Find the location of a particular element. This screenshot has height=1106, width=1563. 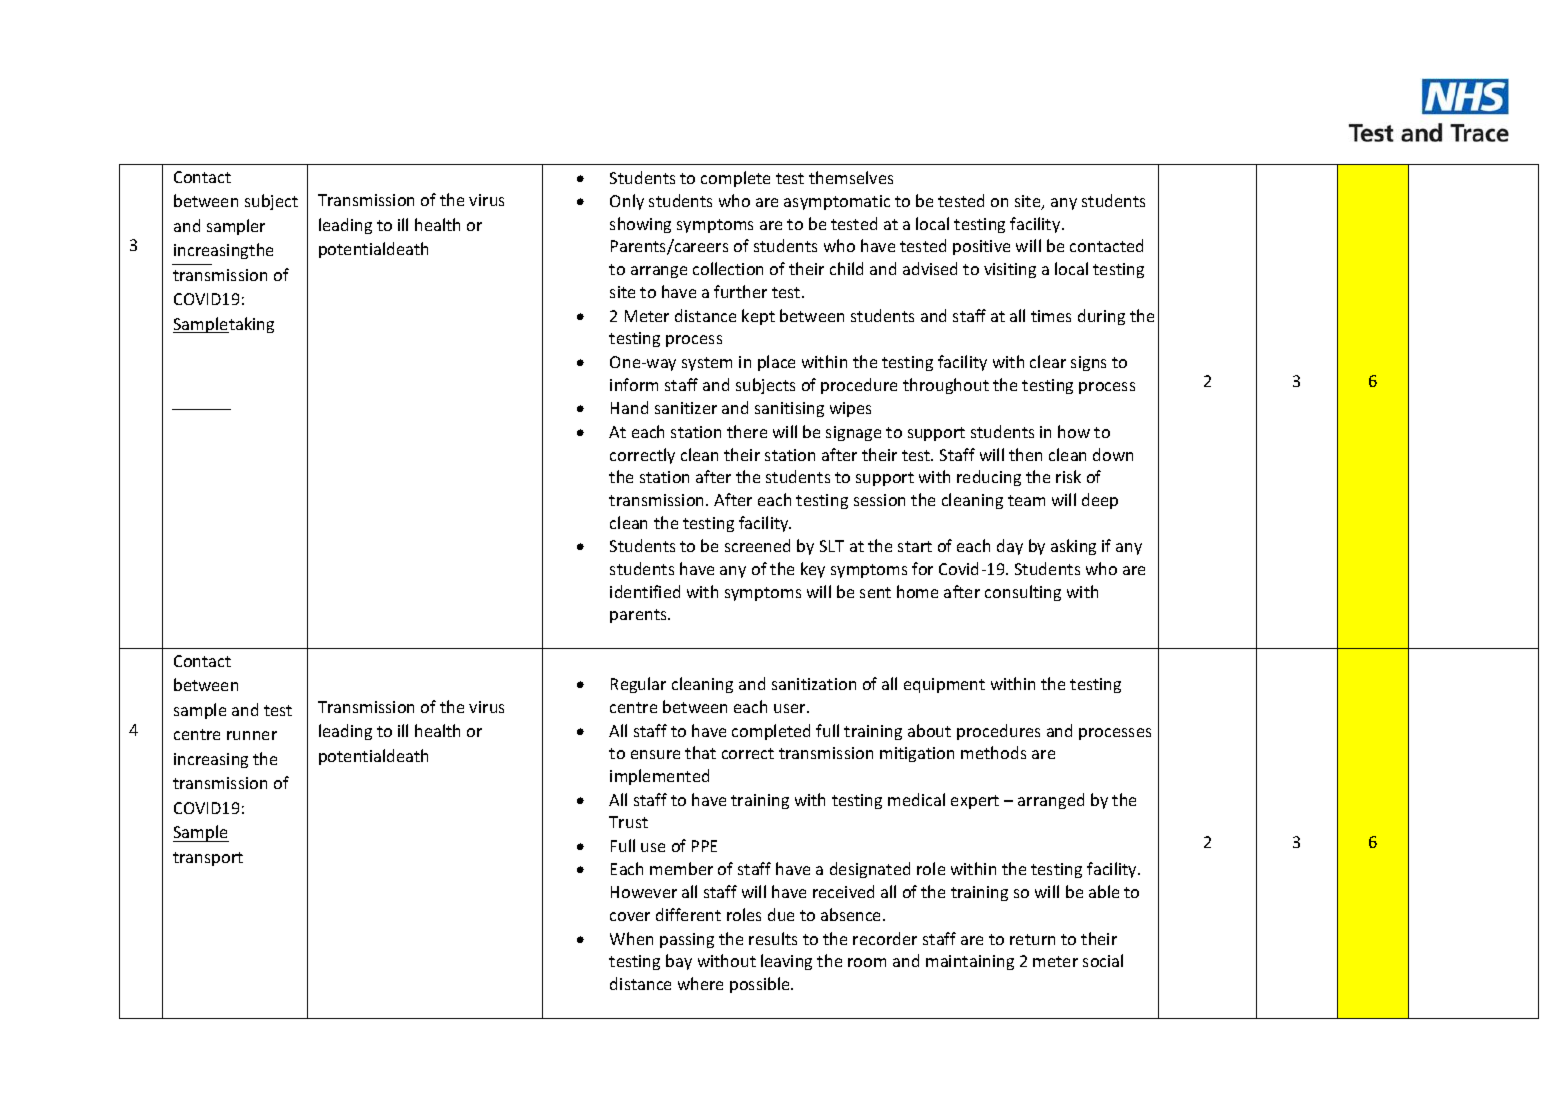

methods is located at coordinates (993, 752).
